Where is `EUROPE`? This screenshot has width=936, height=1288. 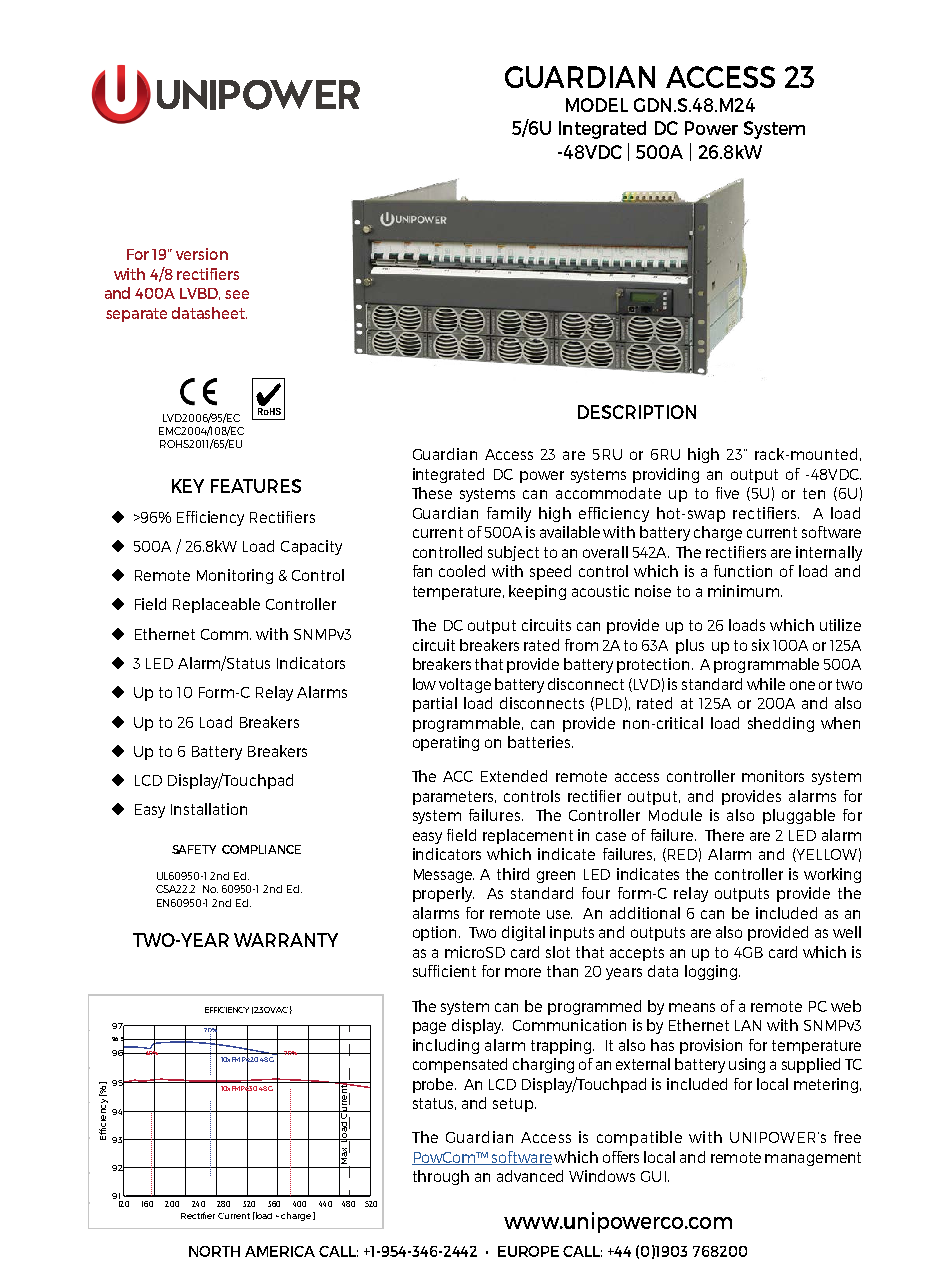 EUROPE is located at coordinates (528, 1251).
